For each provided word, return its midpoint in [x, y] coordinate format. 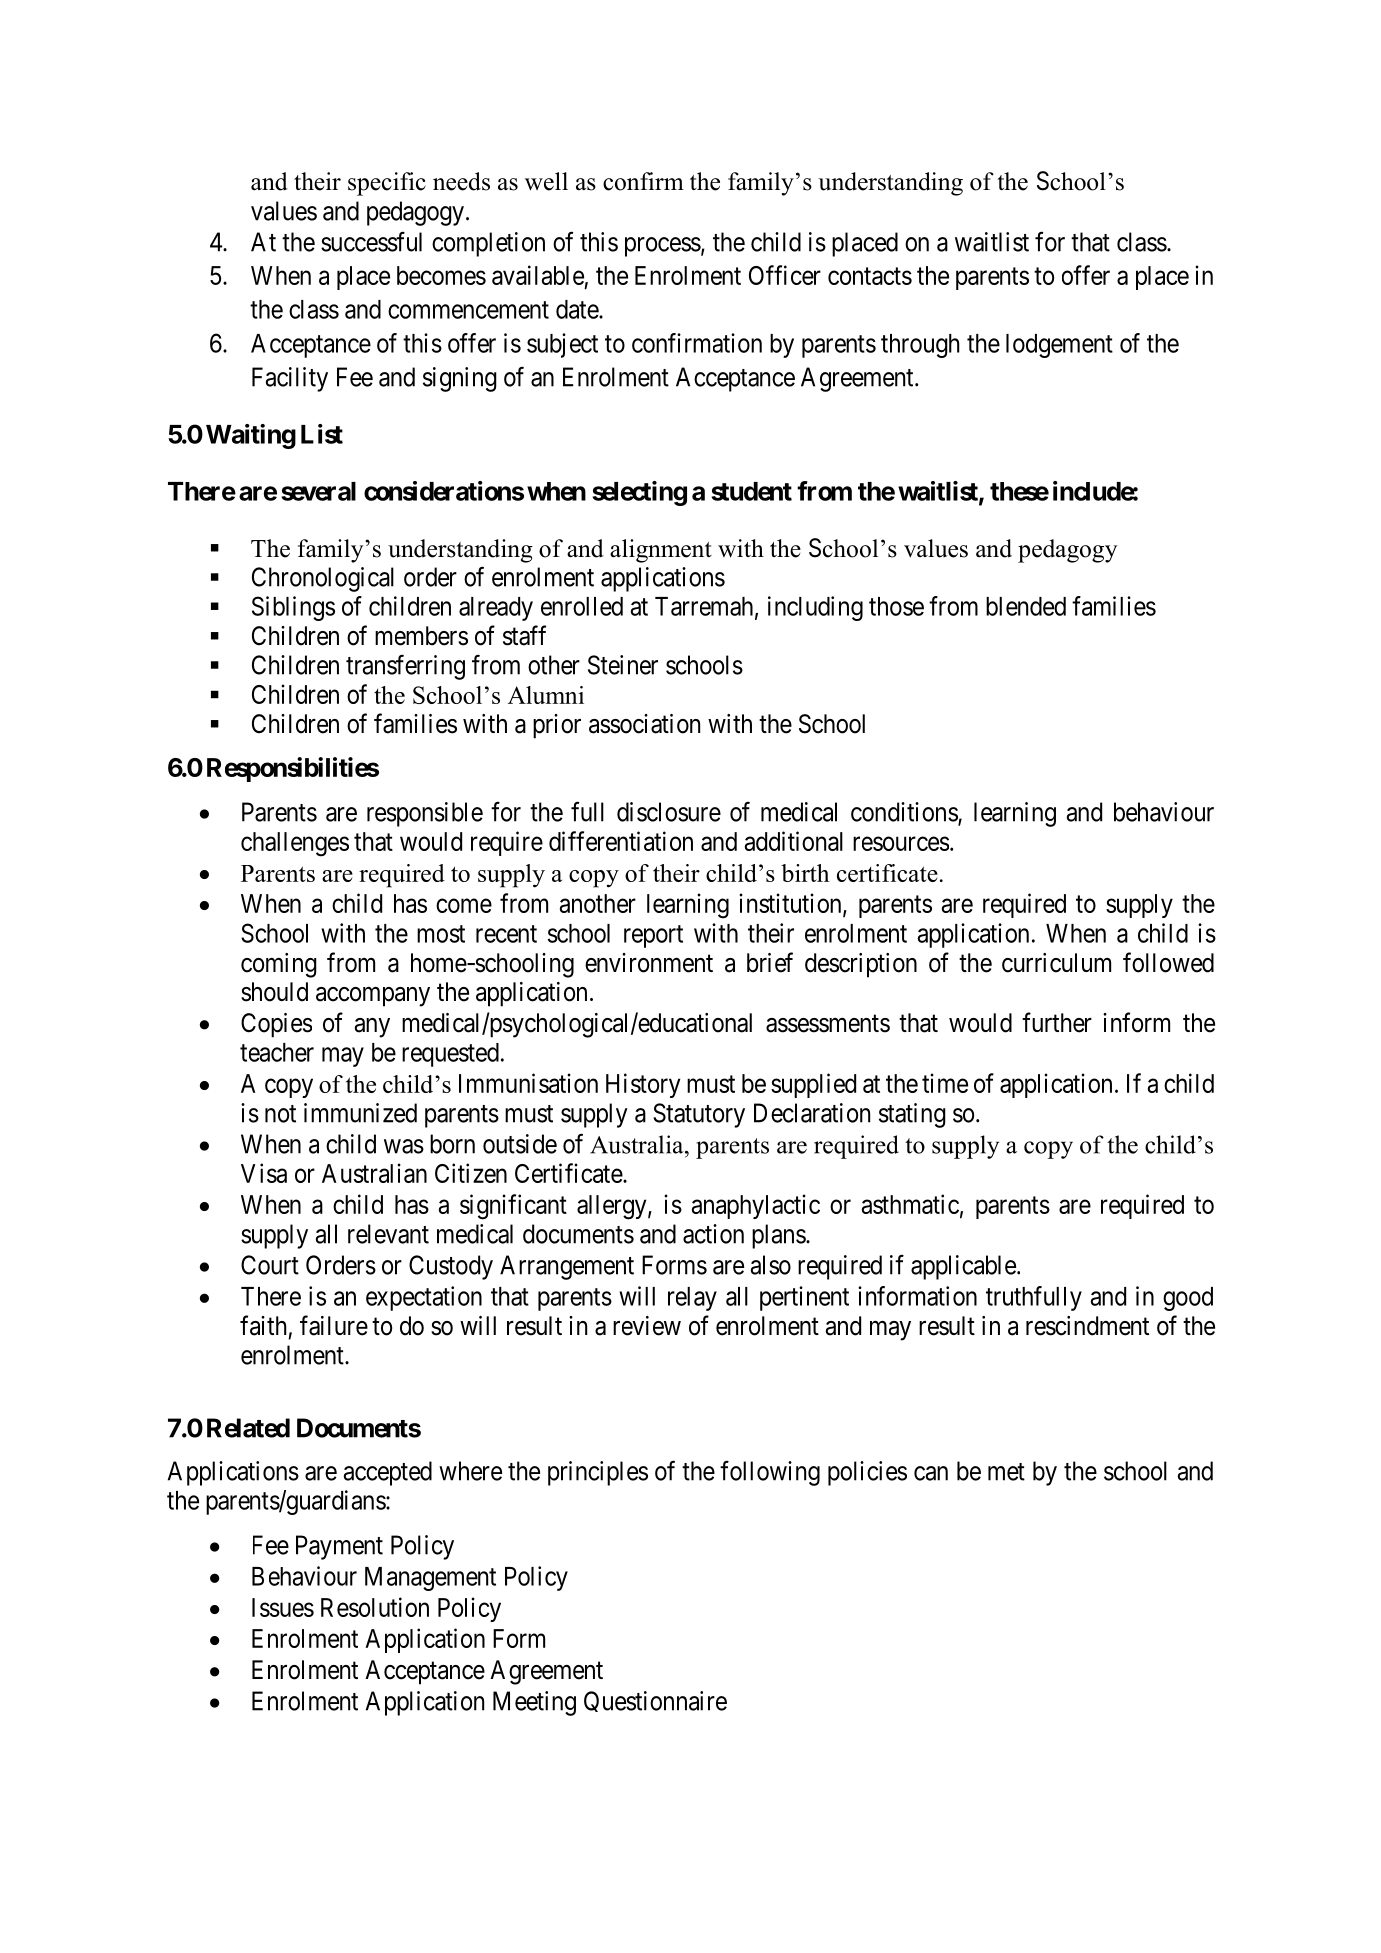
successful [371, 241]
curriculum [1056, 963]
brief [770, 962]
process [663, 247]
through [920, 346]
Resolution [375, 1607]
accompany [373, 997]
